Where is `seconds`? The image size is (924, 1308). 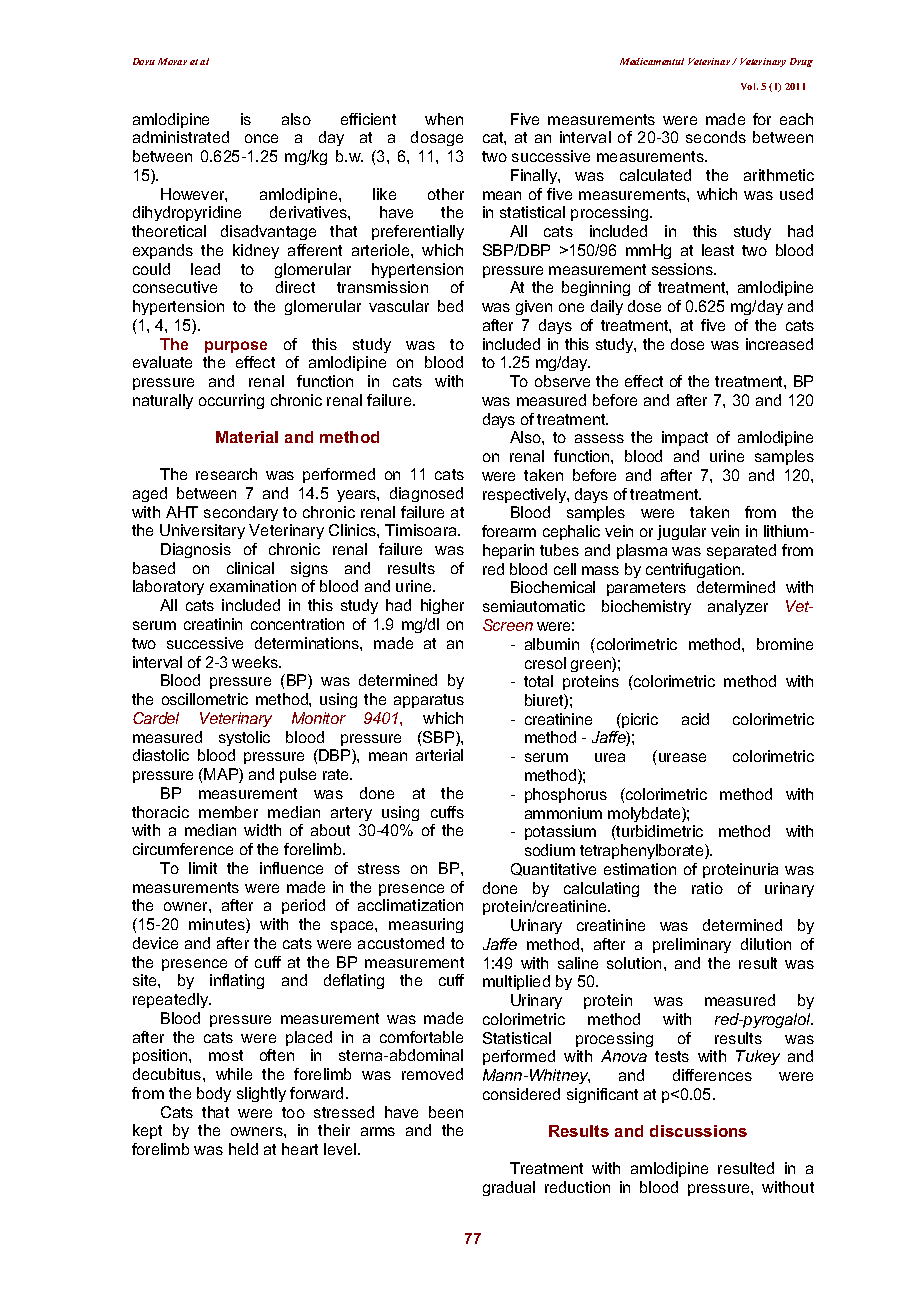 seconds is located at coordinates (716, 137).
